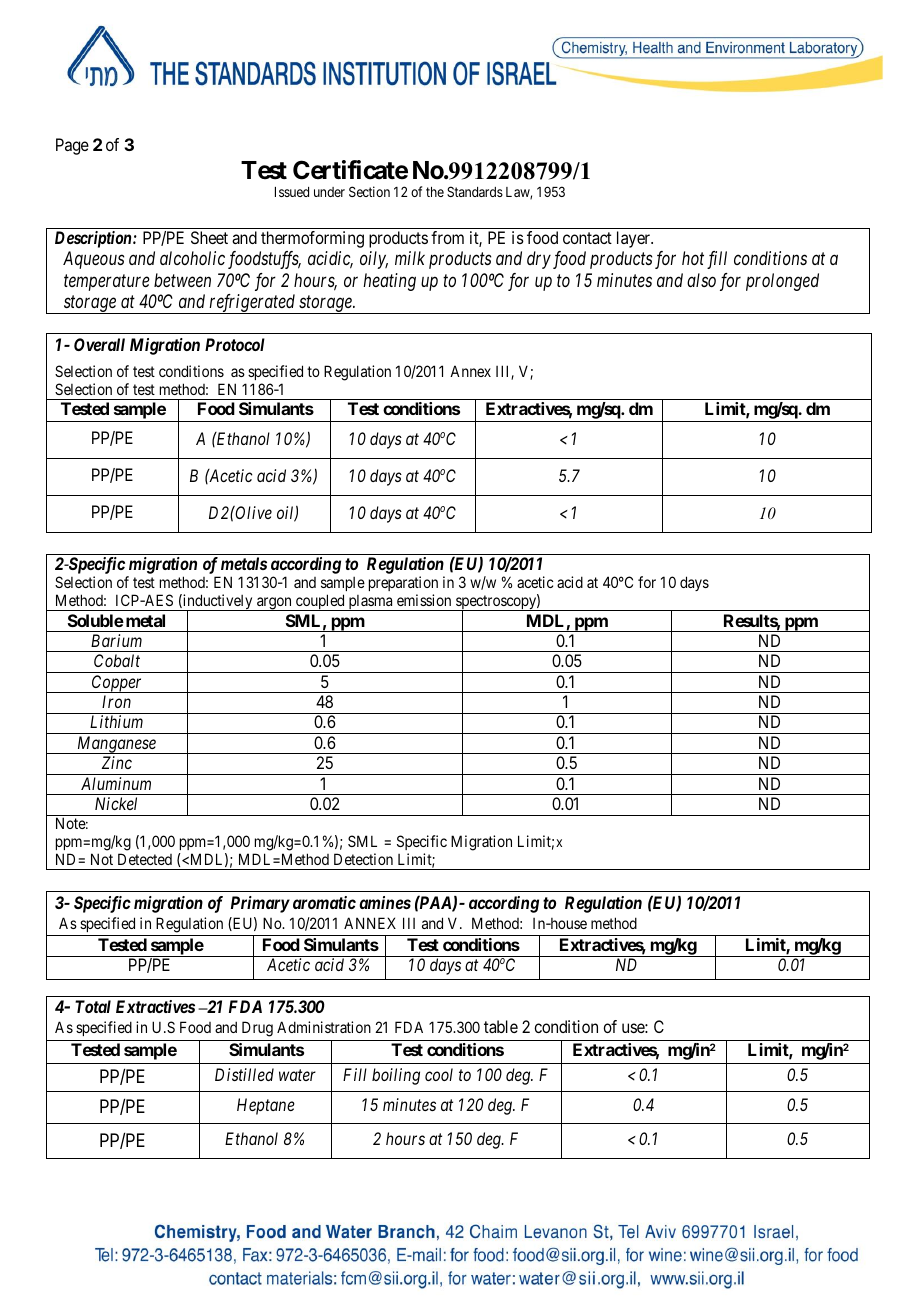 This screenshot has height=1308, width=924. I want to click on Barium, so click(116, 640).
